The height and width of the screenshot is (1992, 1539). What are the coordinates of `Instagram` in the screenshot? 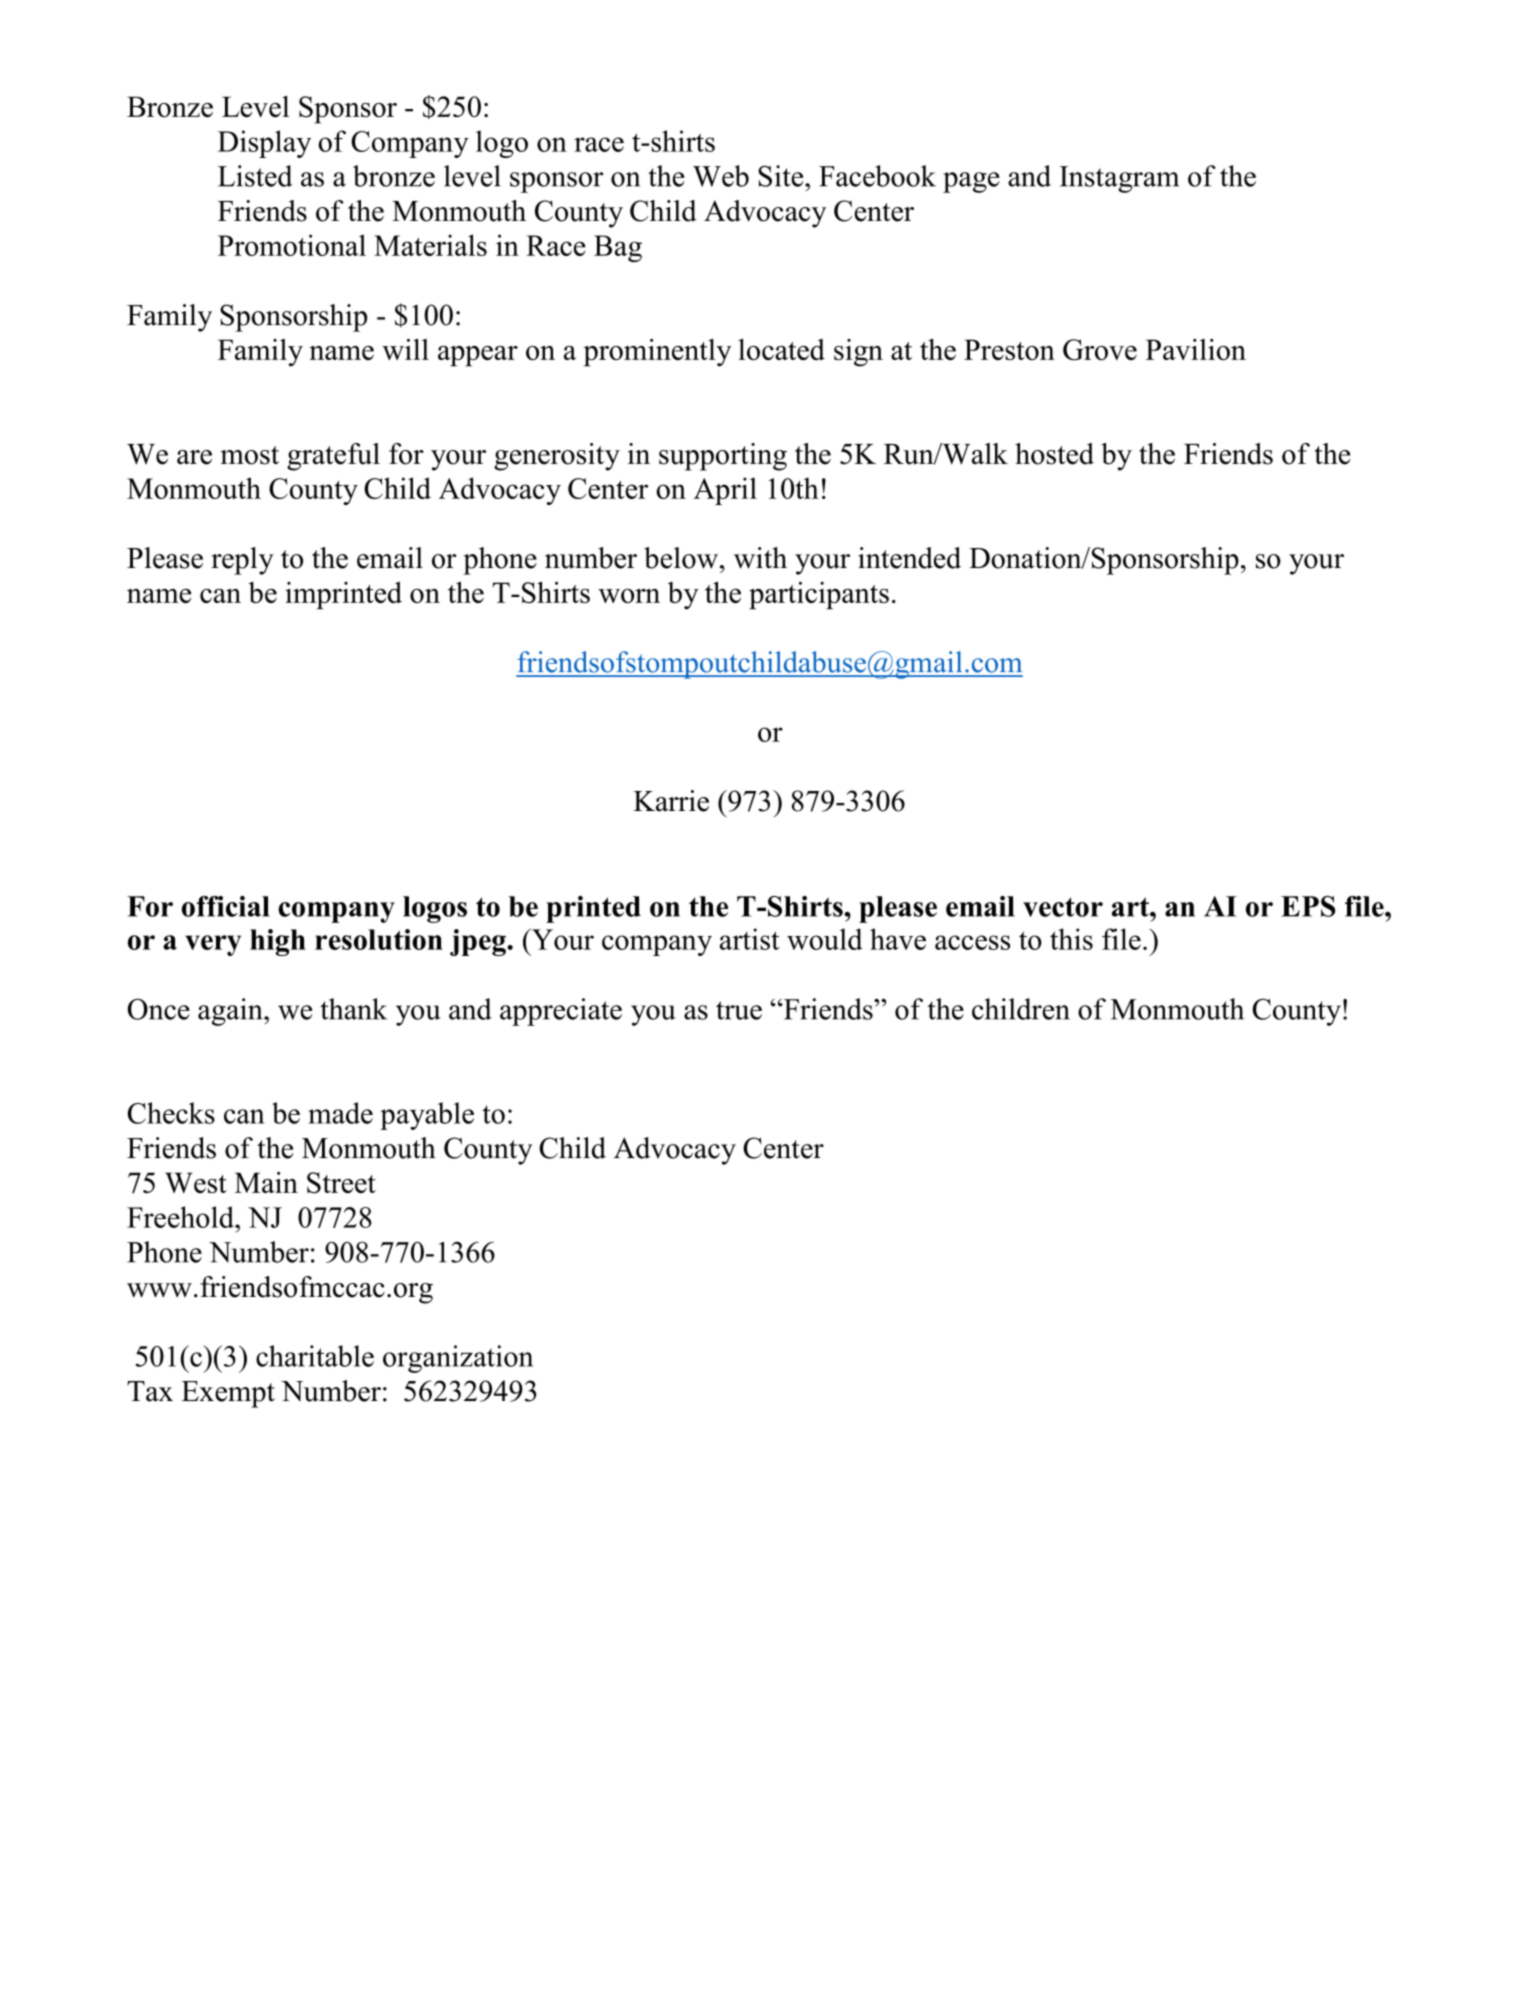 It's located at (1119, 179).
